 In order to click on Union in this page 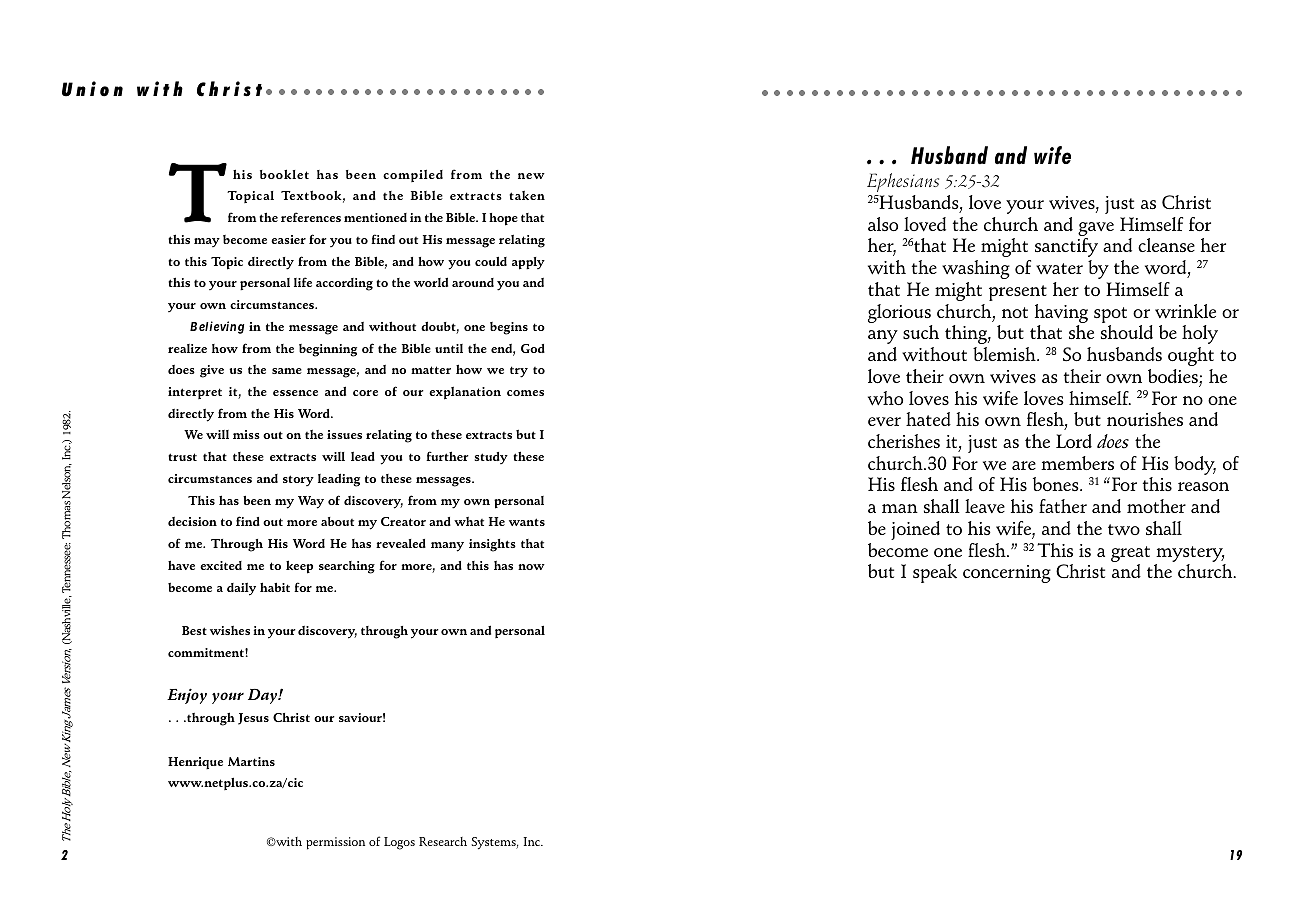, I will do `click(92, 89)`.
